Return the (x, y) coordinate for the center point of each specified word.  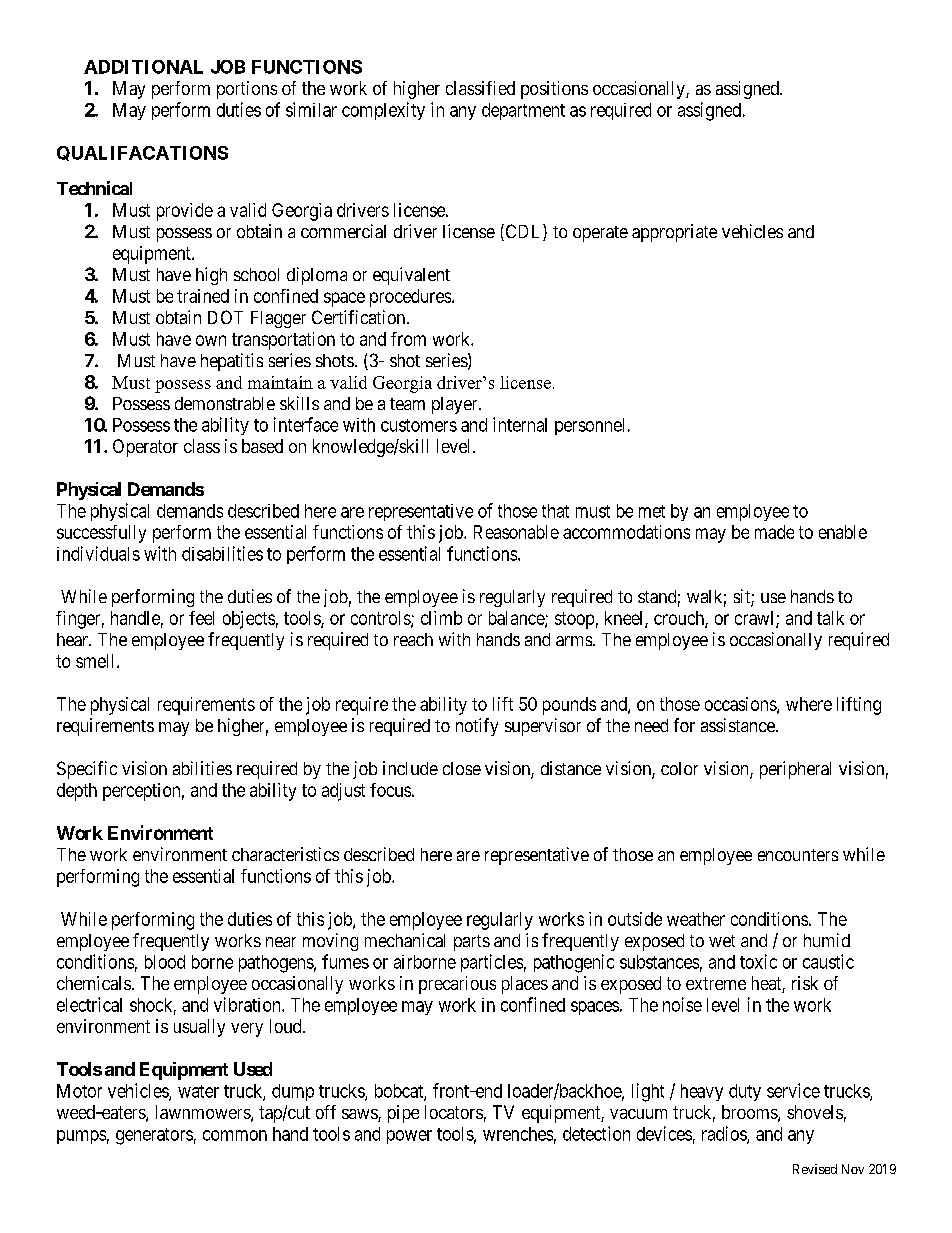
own (211, 340)
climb (441, 618)
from (408, 339)
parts (472, 943)
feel (201, 618)
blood (165, 962)
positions (554, 90)
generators (154, 1136)
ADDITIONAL (143, 67)
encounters (798, 855)
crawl (756, 619)
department (523, 111)
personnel (589, 426)
